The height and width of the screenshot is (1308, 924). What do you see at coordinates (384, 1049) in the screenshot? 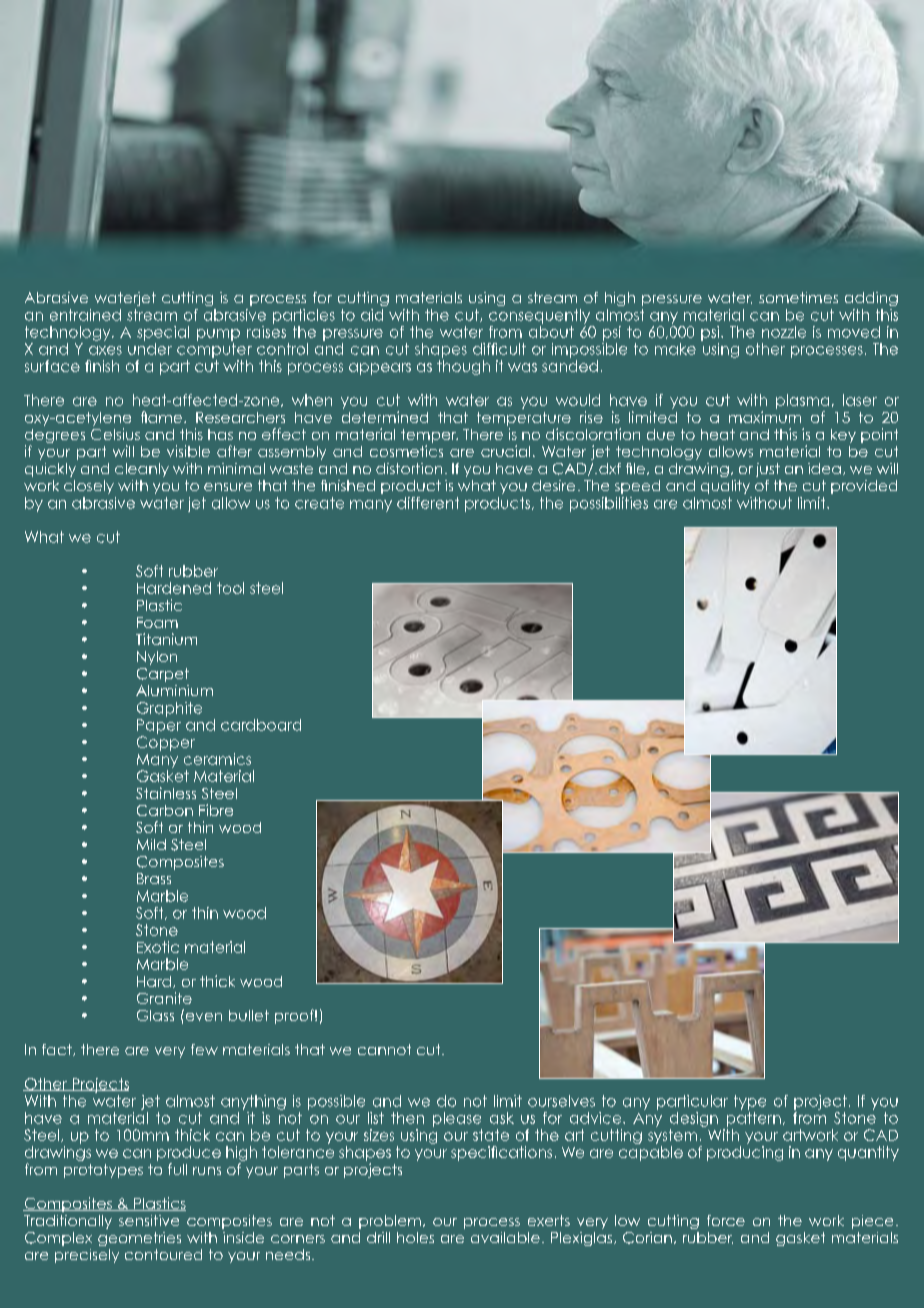
I see `cannot` at bounding box center [384, 1049].
